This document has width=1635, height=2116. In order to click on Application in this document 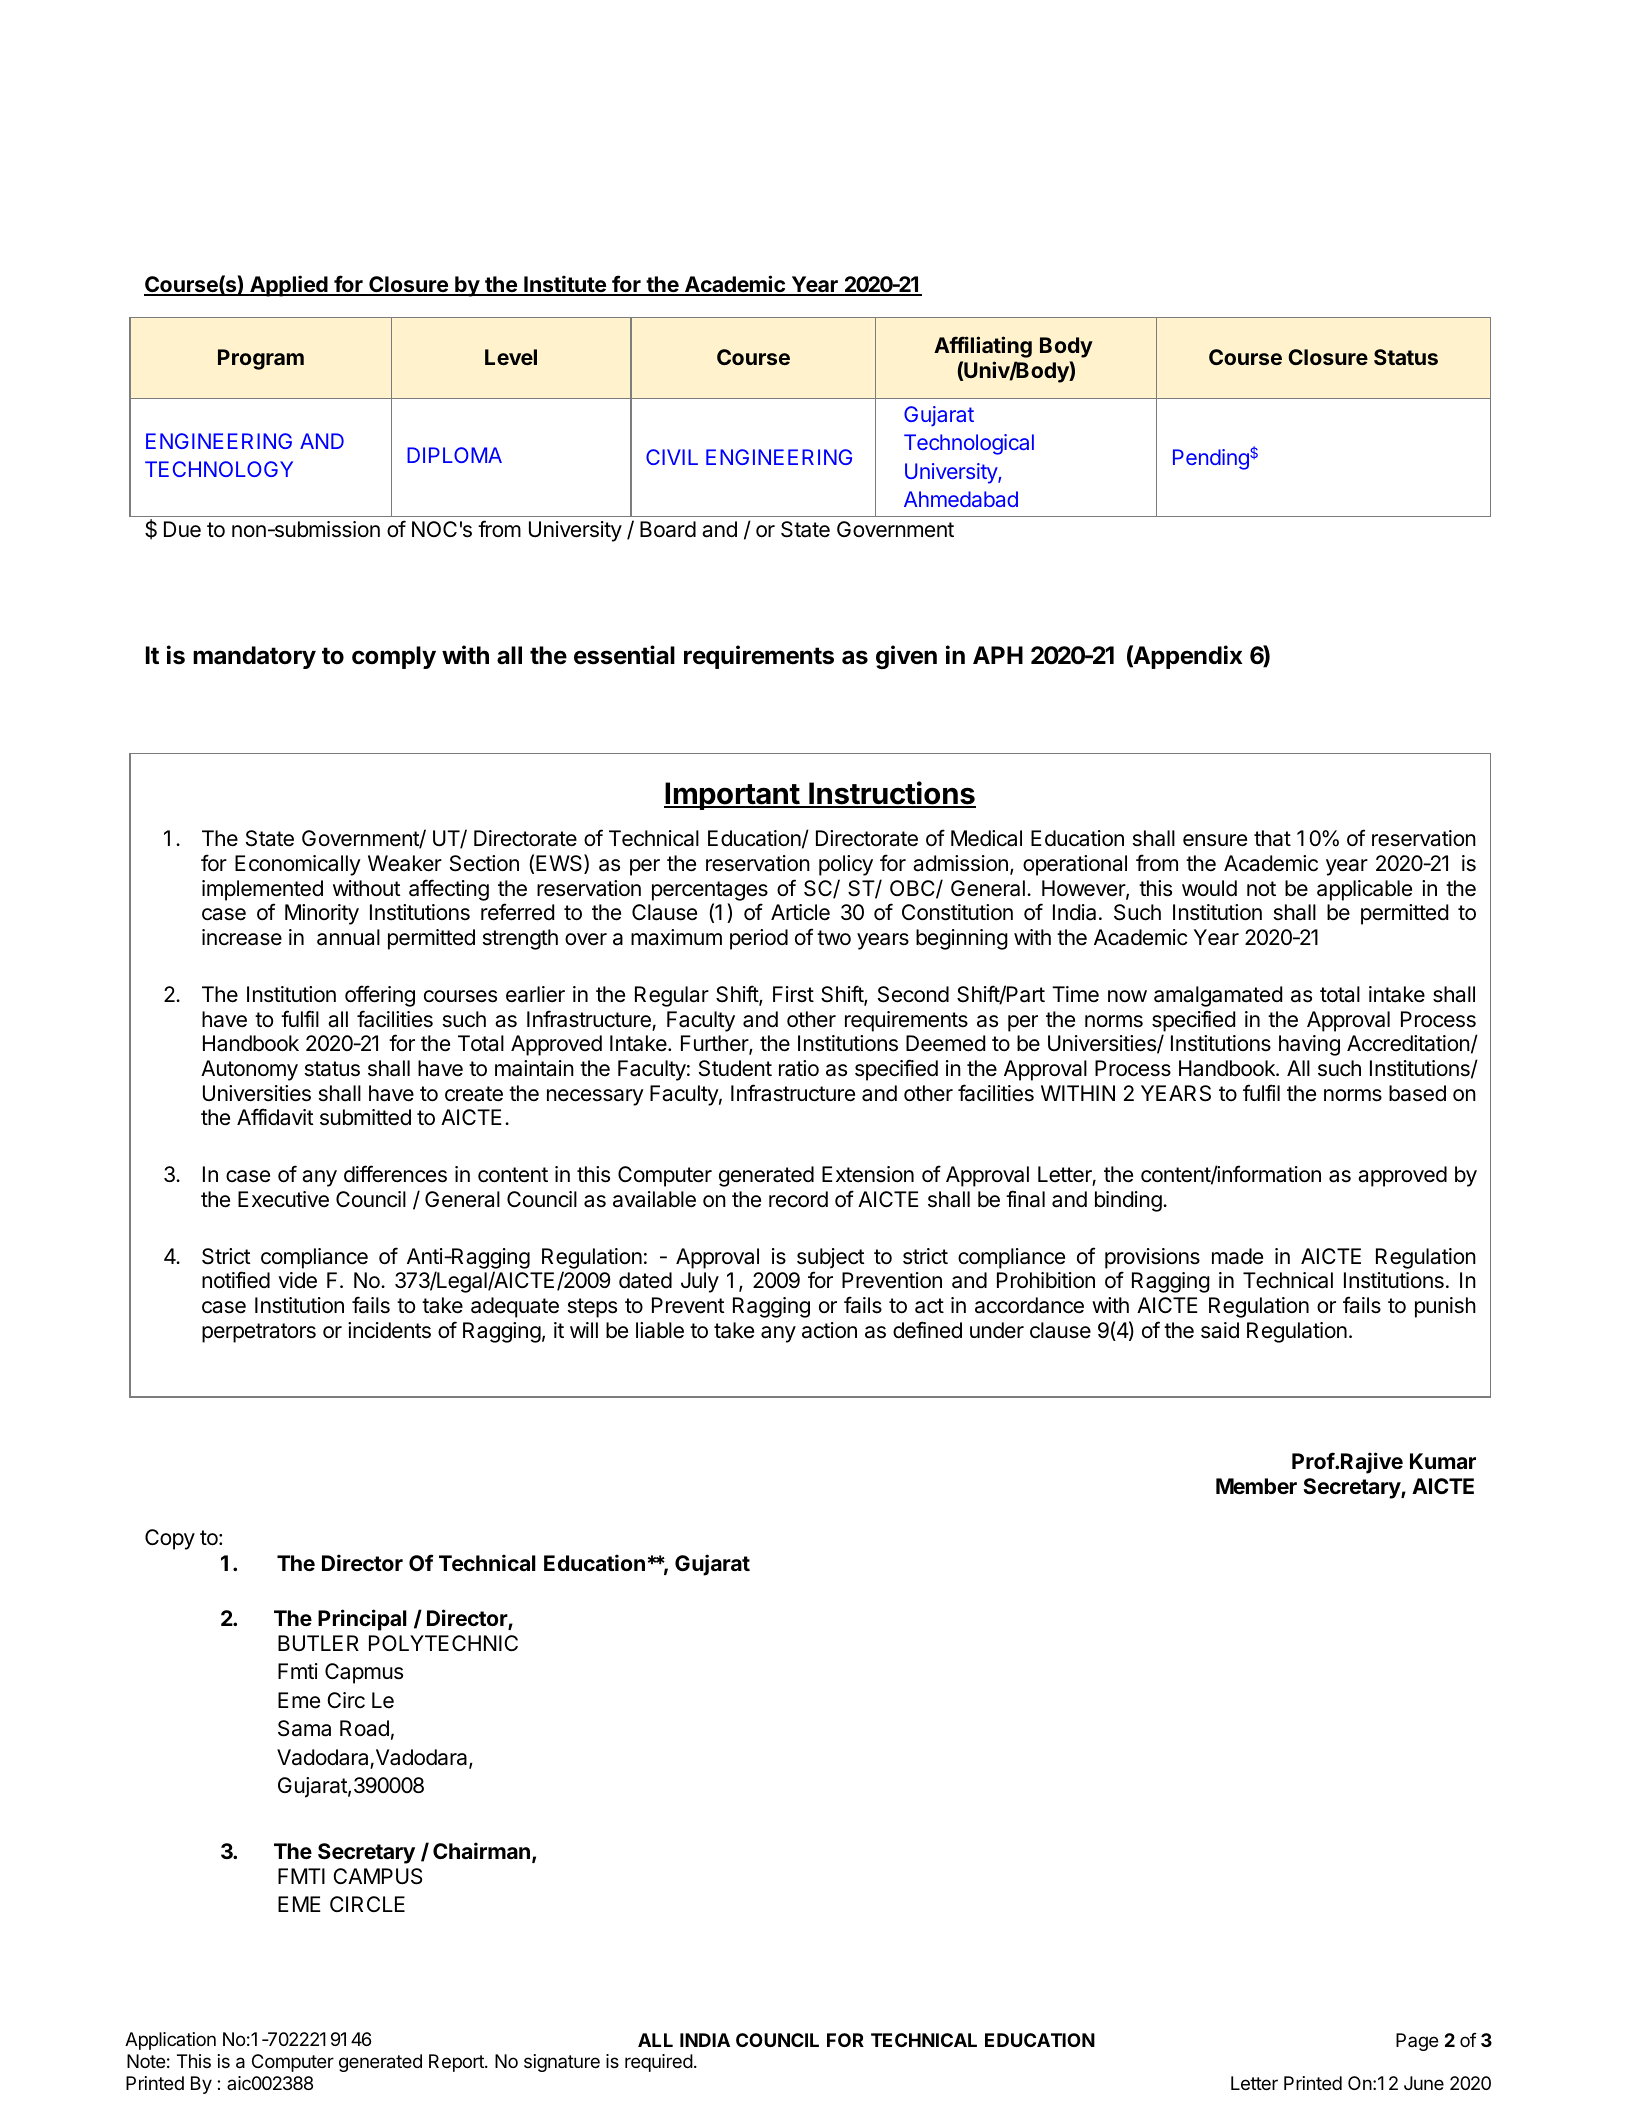, I will do `click(170, 2041)`.
